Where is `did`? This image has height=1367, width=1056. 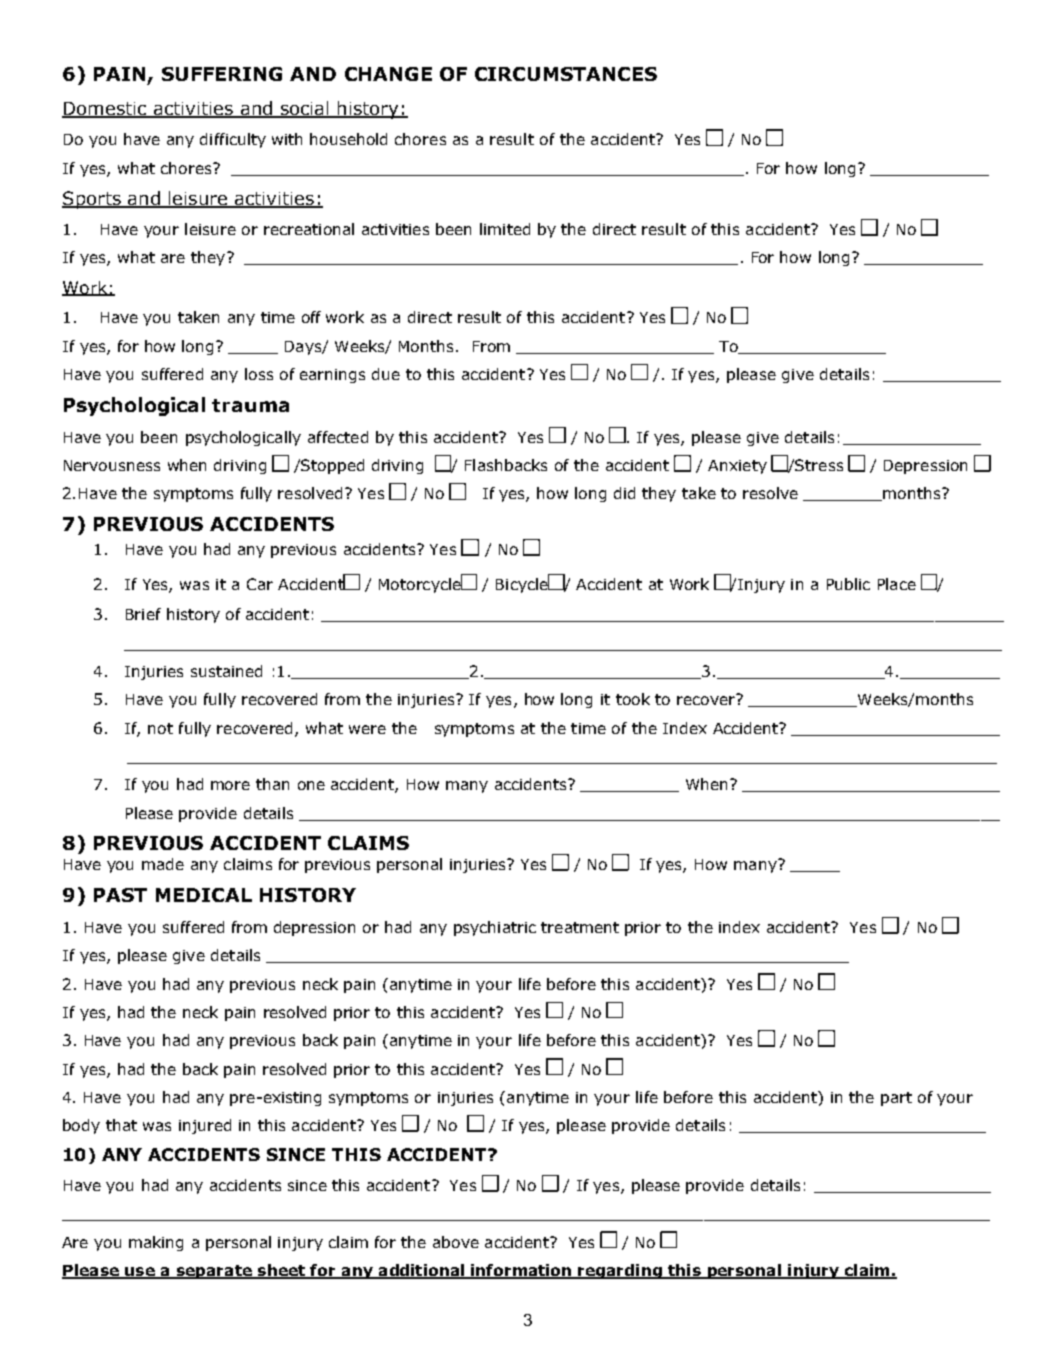 did is located at coordinates (624, 493).
